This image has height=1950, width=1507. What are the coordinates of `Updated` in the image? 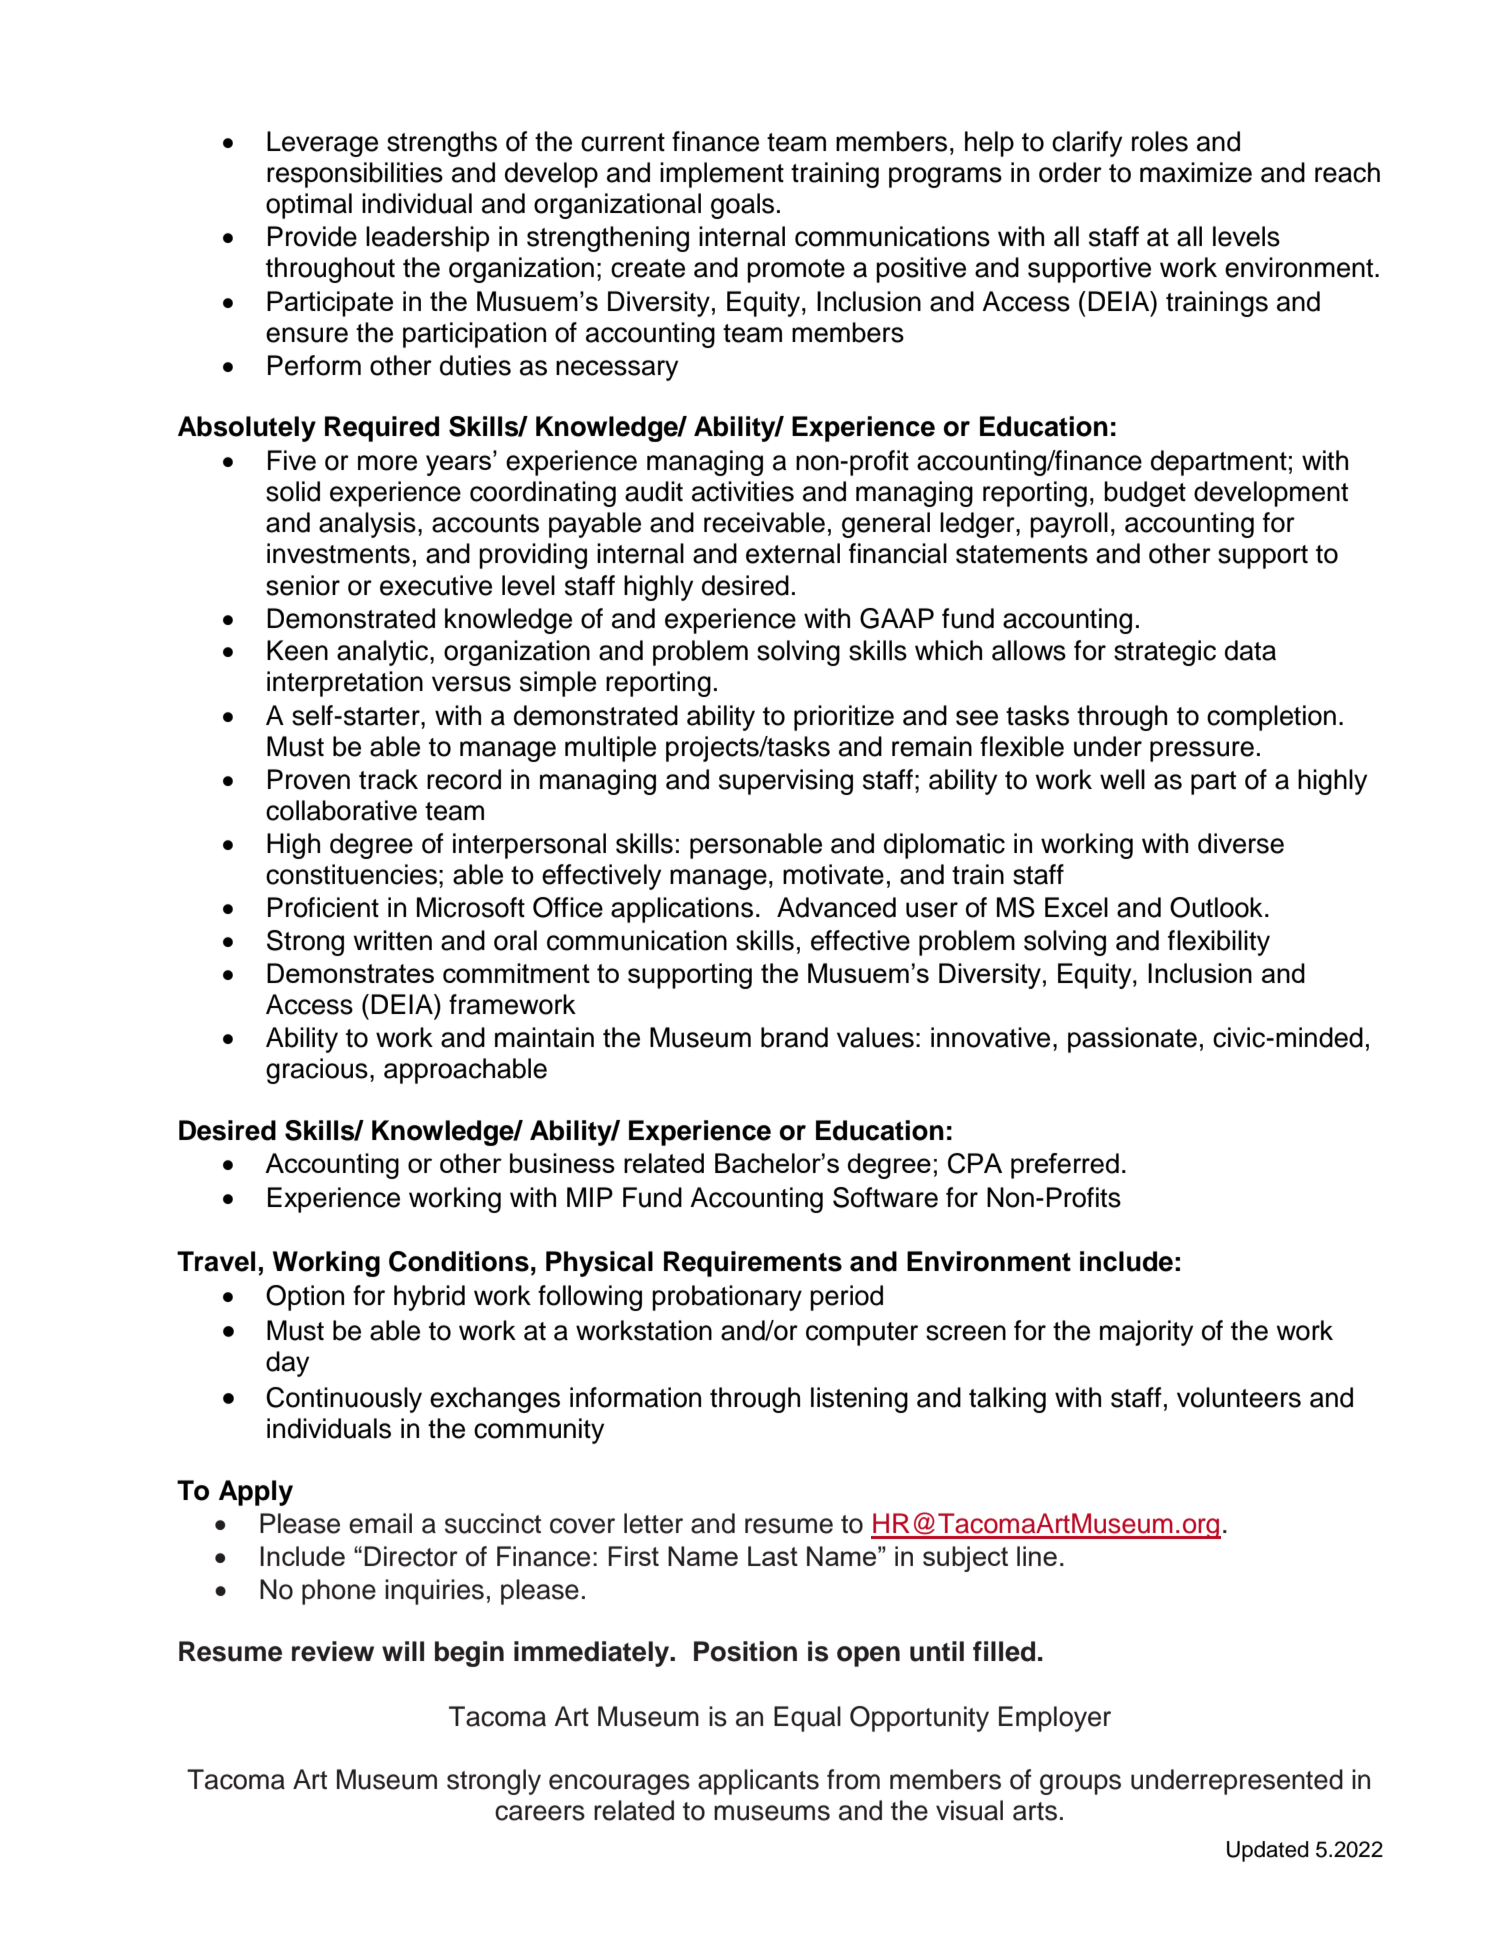 It's located at (1267, 1851).
